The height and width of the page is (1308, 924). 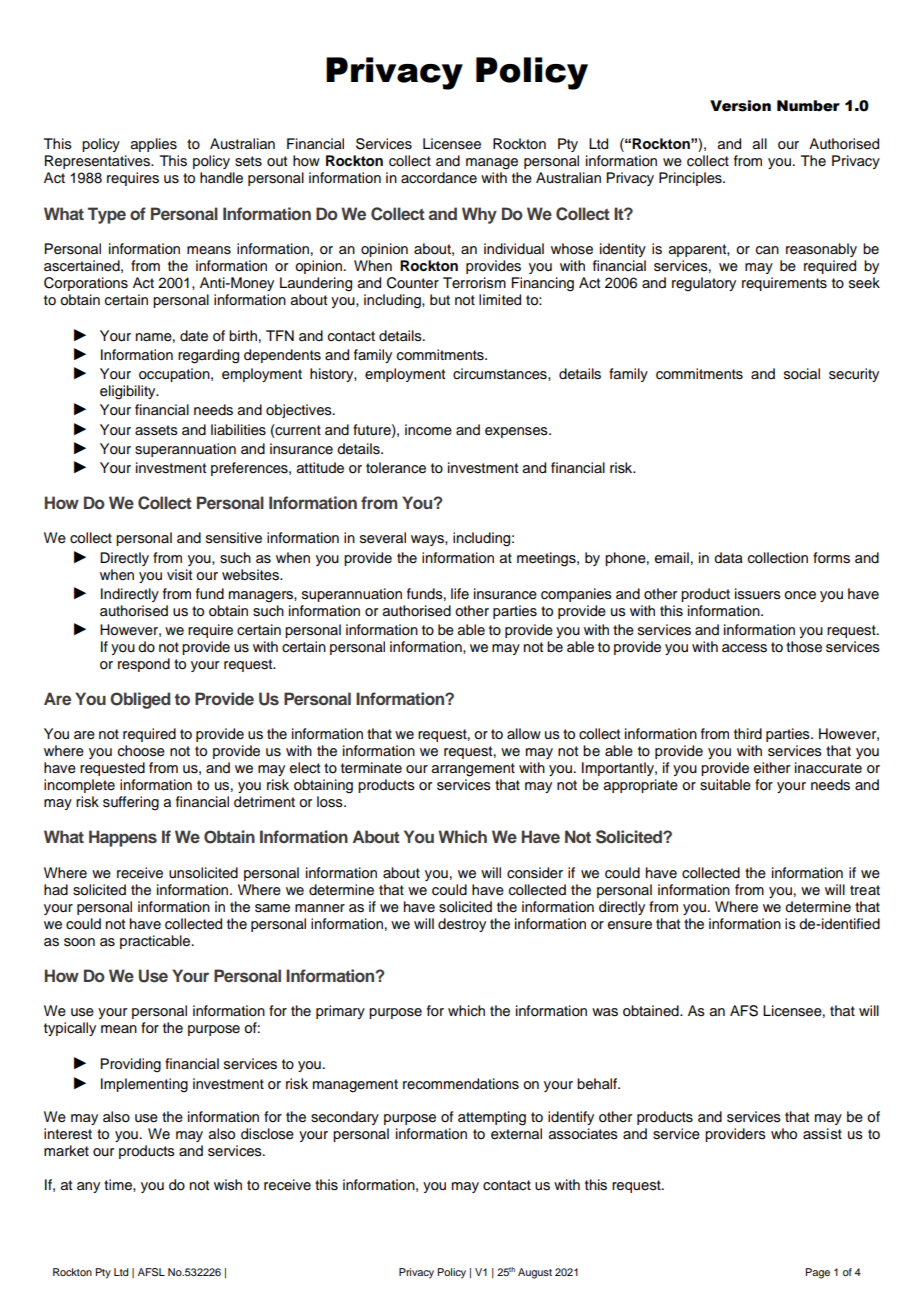 What do you see at coordinates (154, 145) in the page?
I see `applies` at bounding box center [154, 145].
